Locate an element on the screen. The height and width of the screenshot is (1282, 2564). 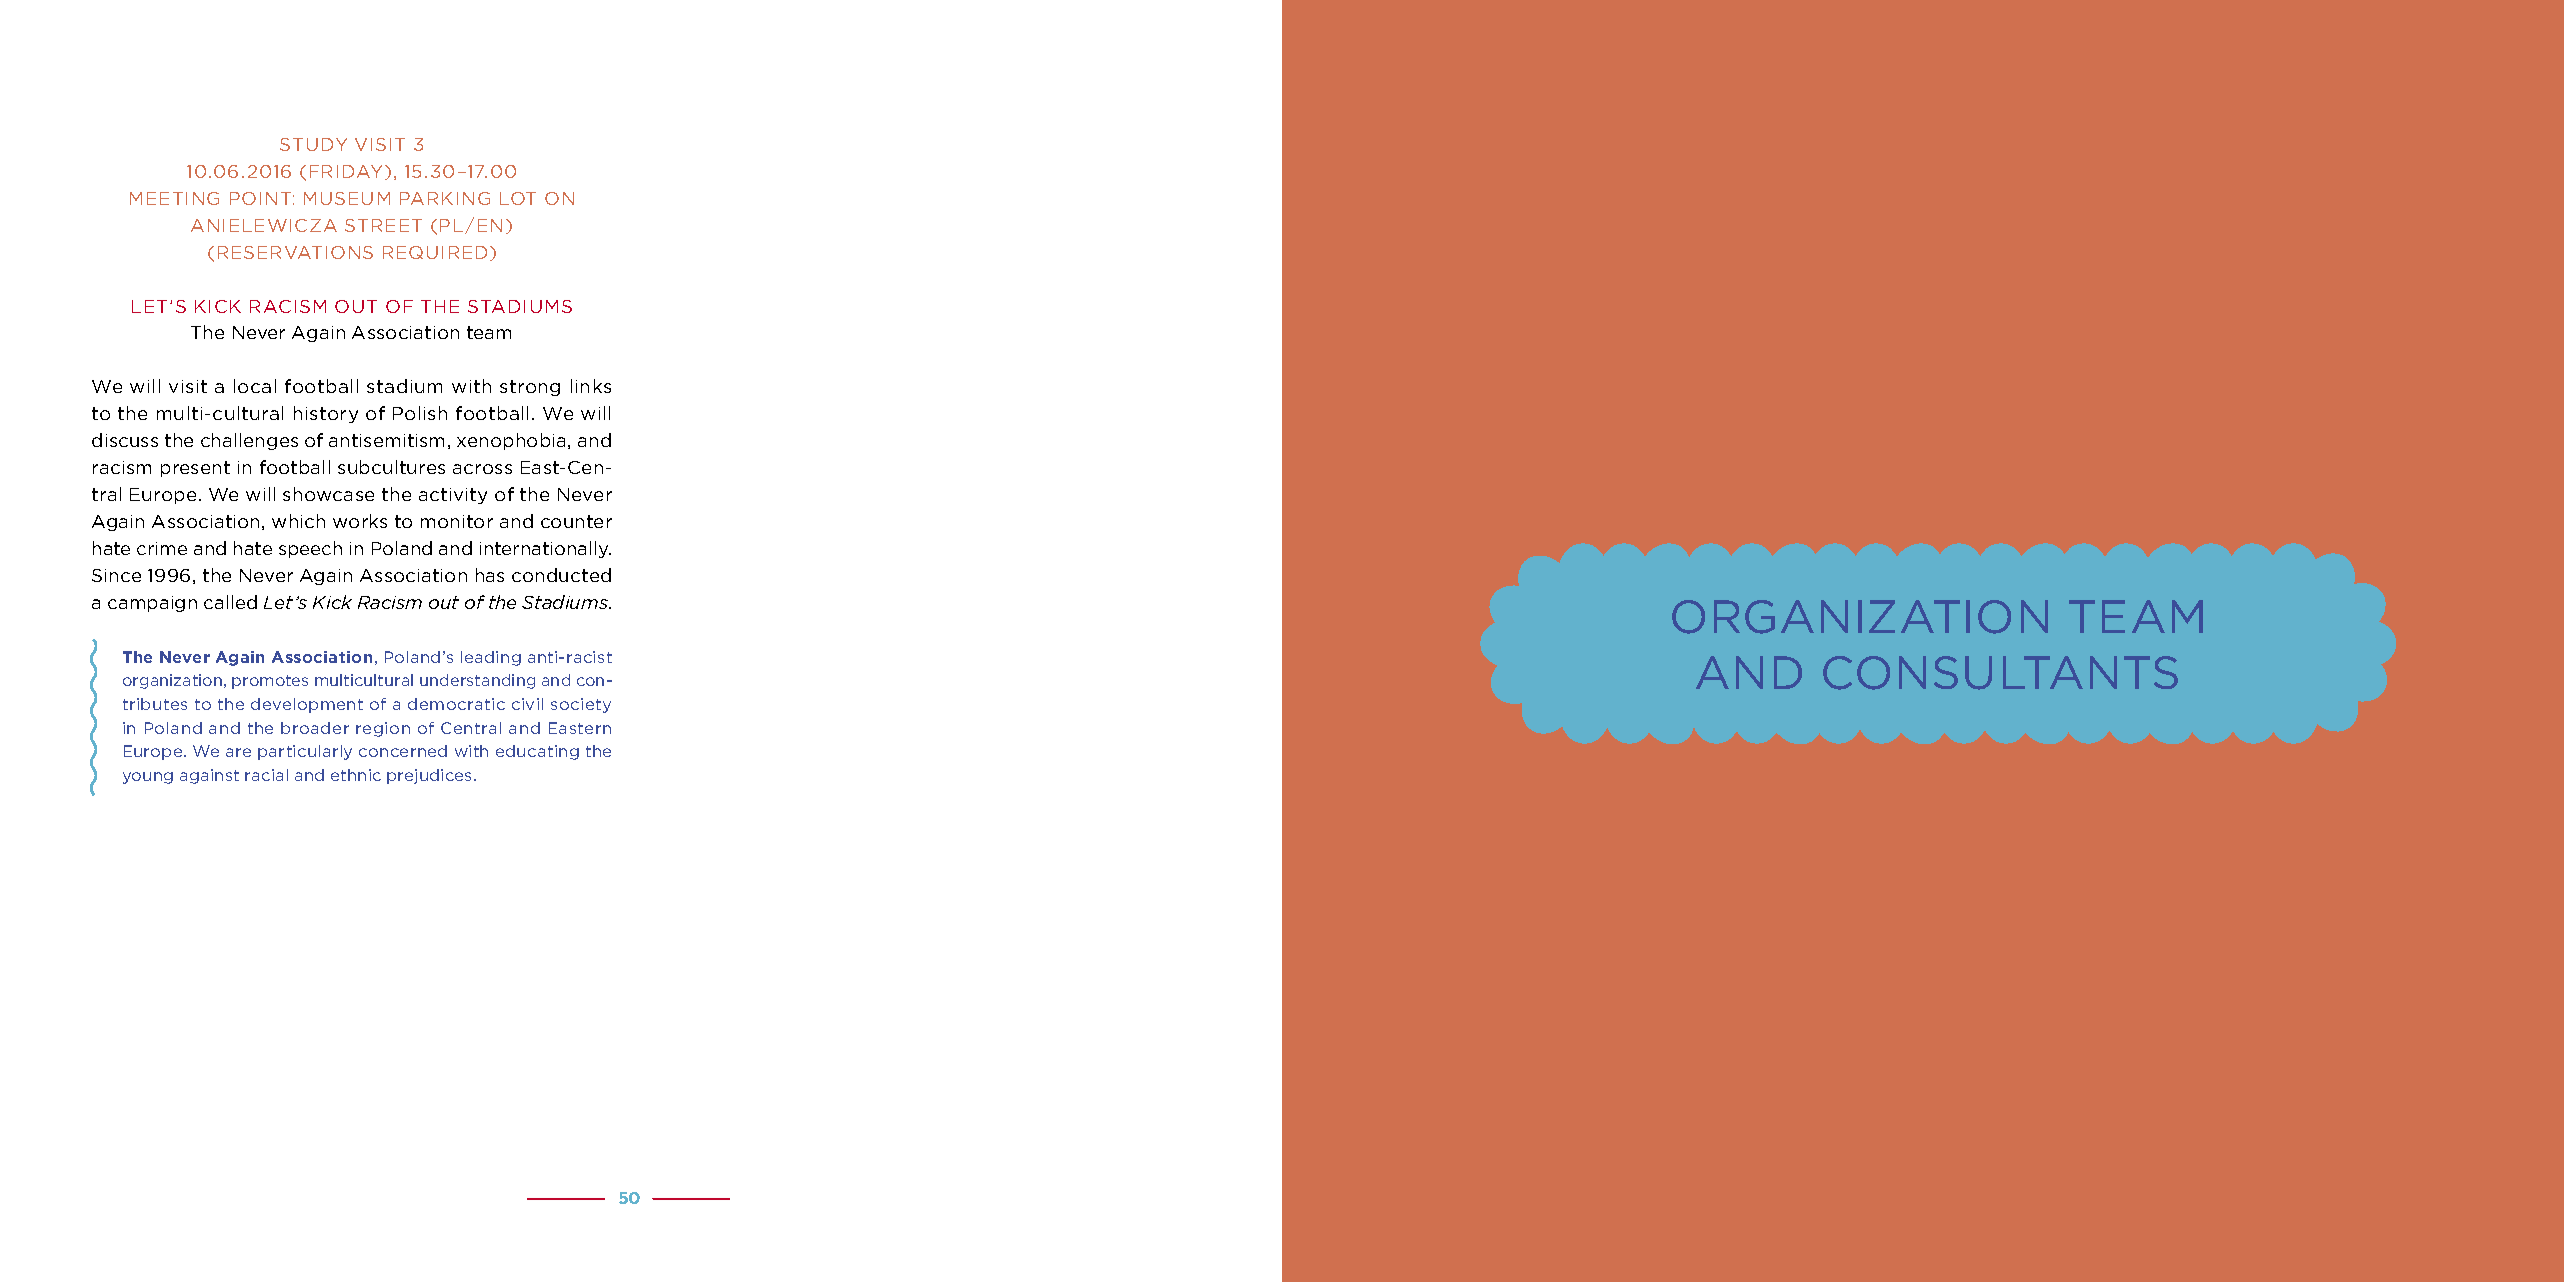
counter is located at coordinates (576, 521).
